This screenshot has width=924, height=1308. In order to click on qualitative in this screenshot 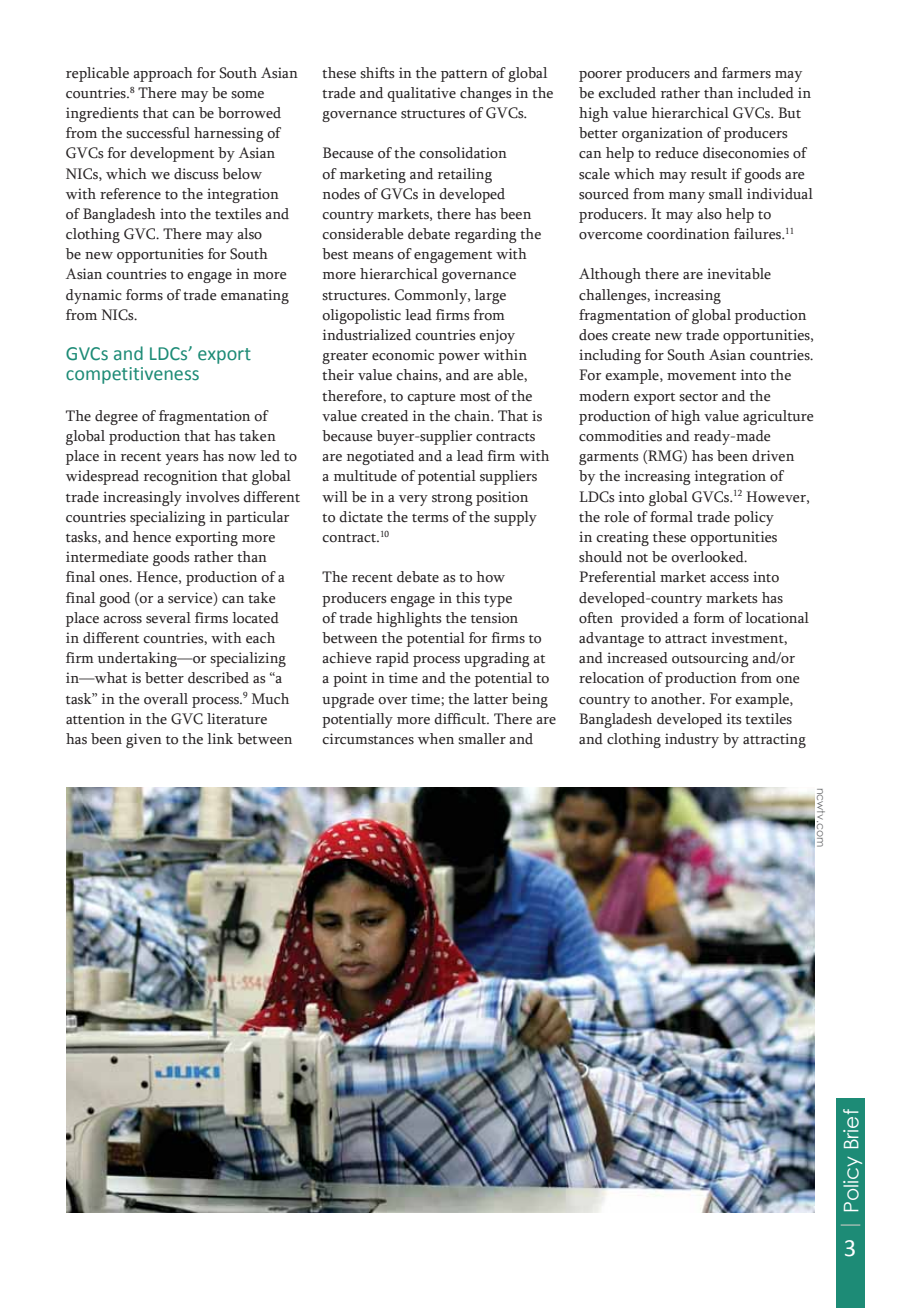, I will do `click(421, 94)`.
